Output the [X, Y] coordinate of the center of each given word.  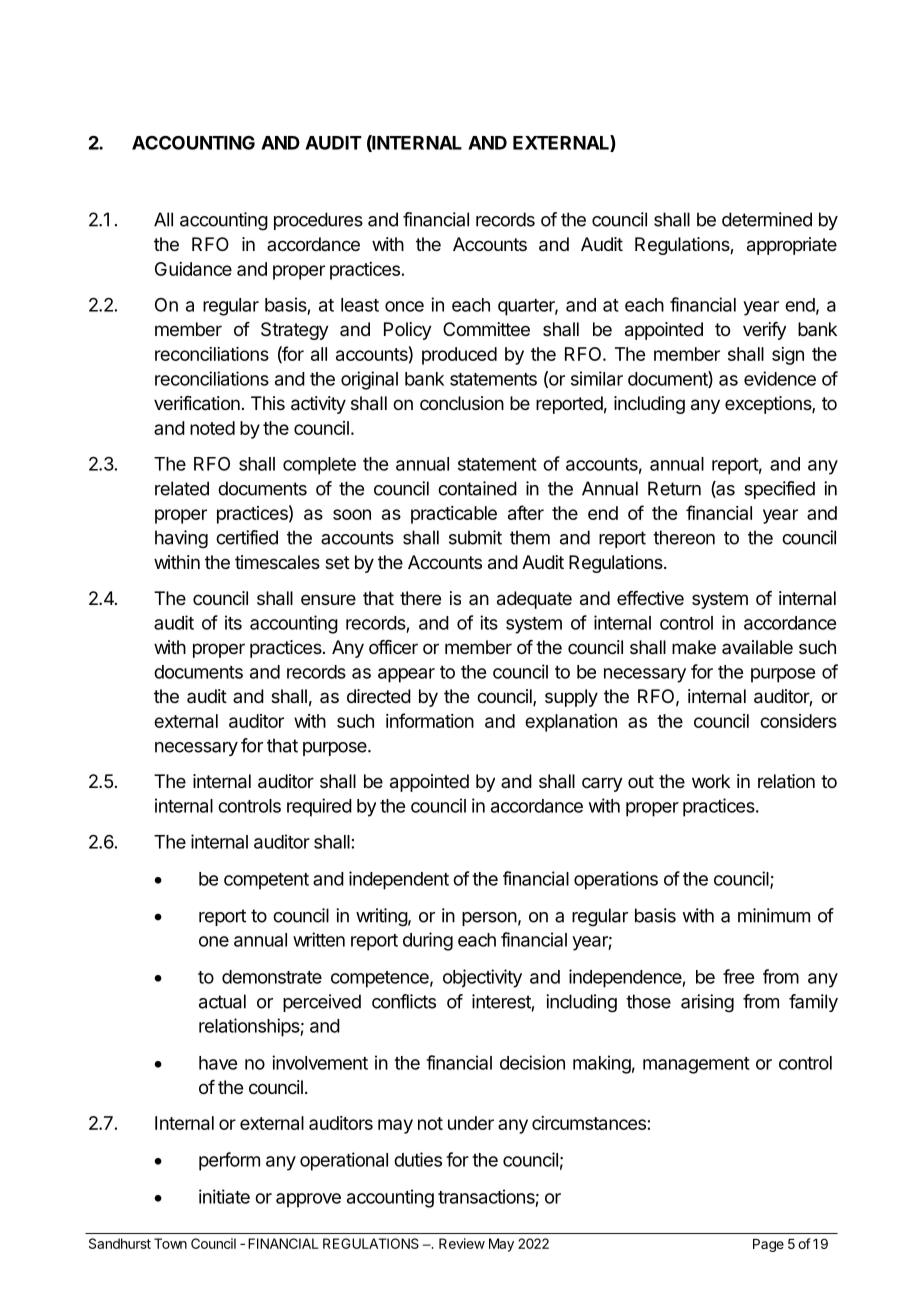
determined [767, 219]
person [489, 919]
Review [462, 1243]
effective [650, 598]
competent [266, 881]
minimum [774, 915]
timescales [277, 562]
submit [475, 537]
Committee [486, 329]
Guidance [193, 269]
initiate [224, 1196]
